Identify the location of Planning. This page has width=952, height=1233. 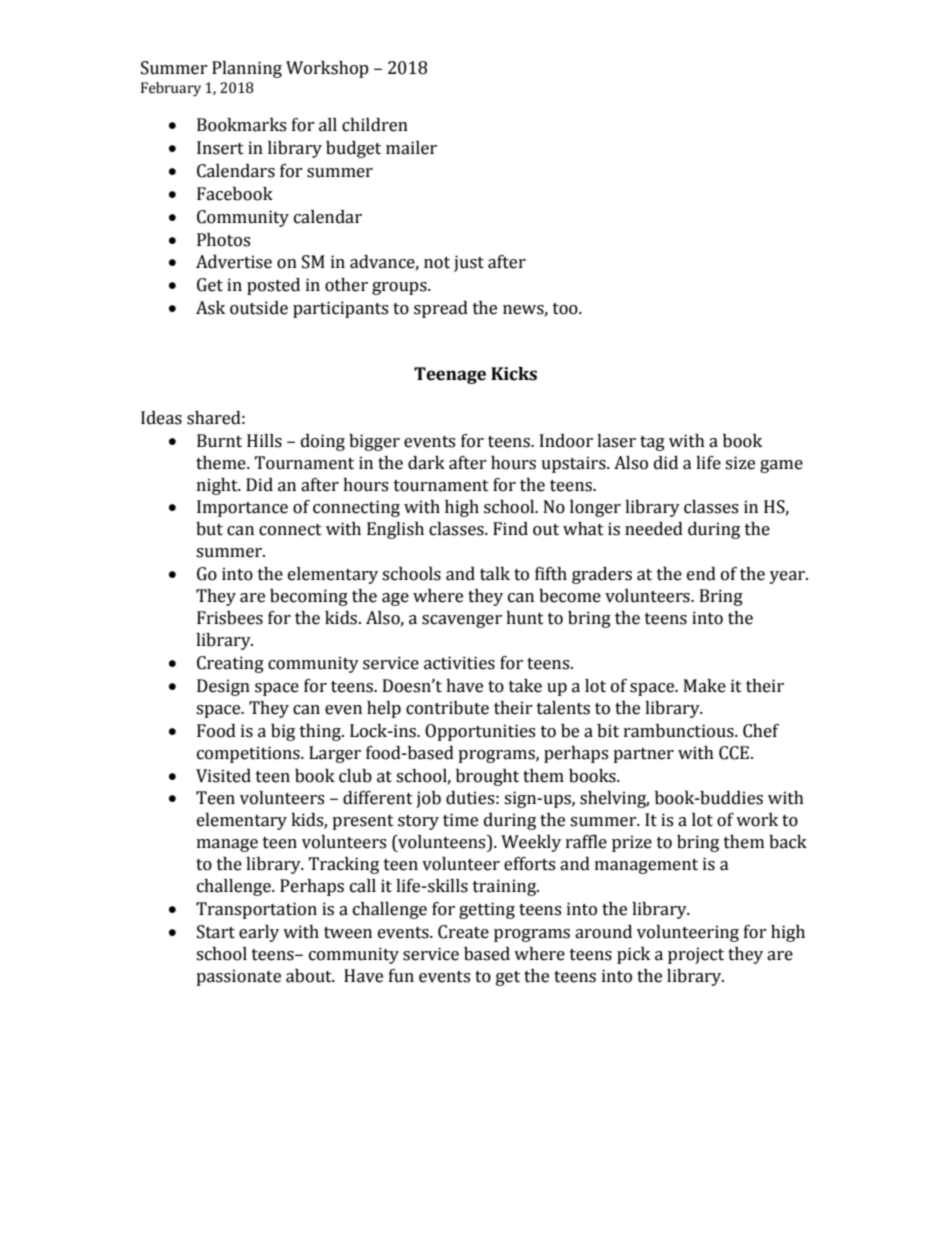
(247, 69).
